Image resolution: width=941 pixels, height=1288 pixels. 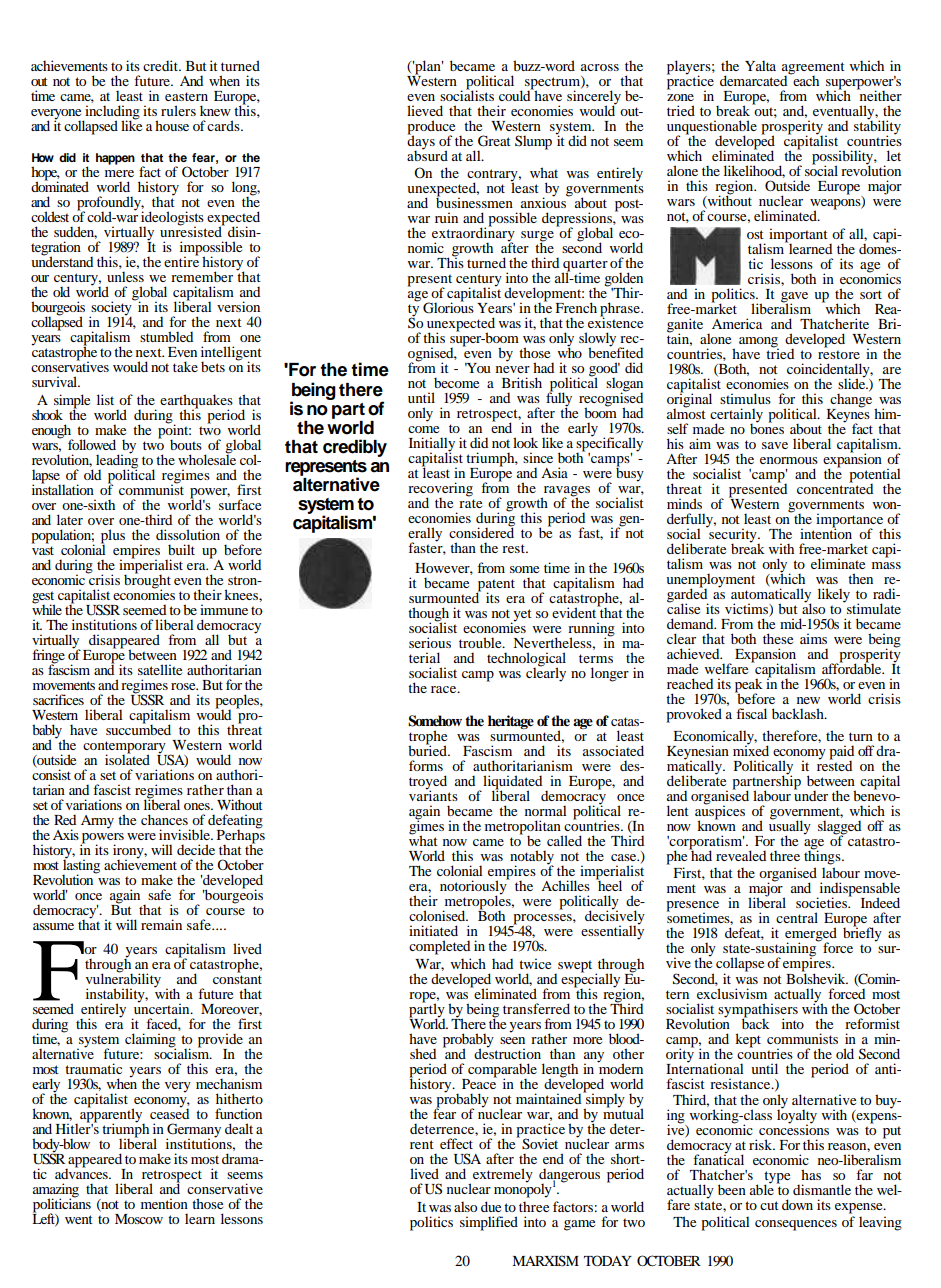 I want to click on rulers, so click(x=178, y=110).
